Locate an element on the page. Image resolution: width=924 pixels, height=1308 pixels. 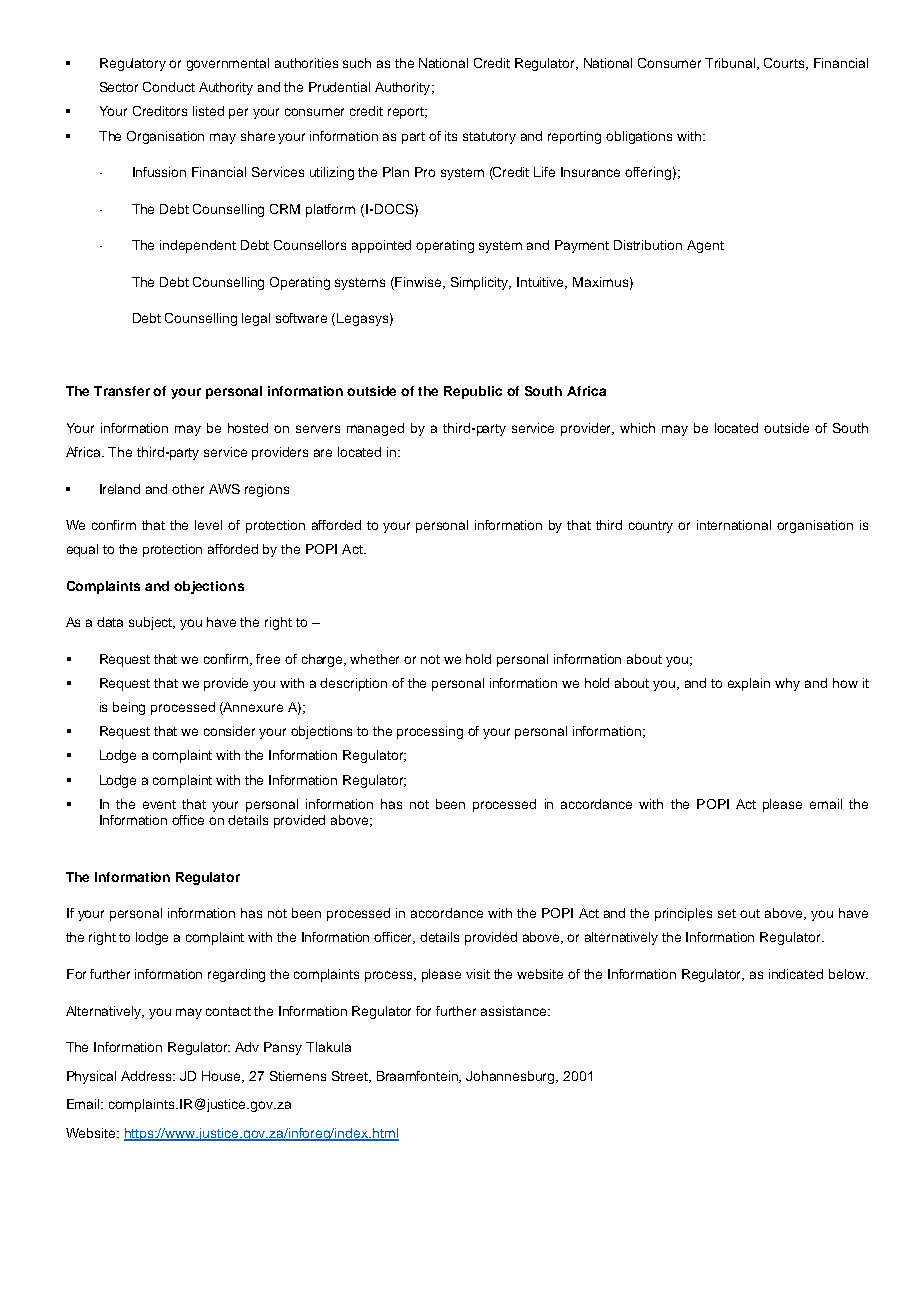
its is located at coordinates (451, 136).
